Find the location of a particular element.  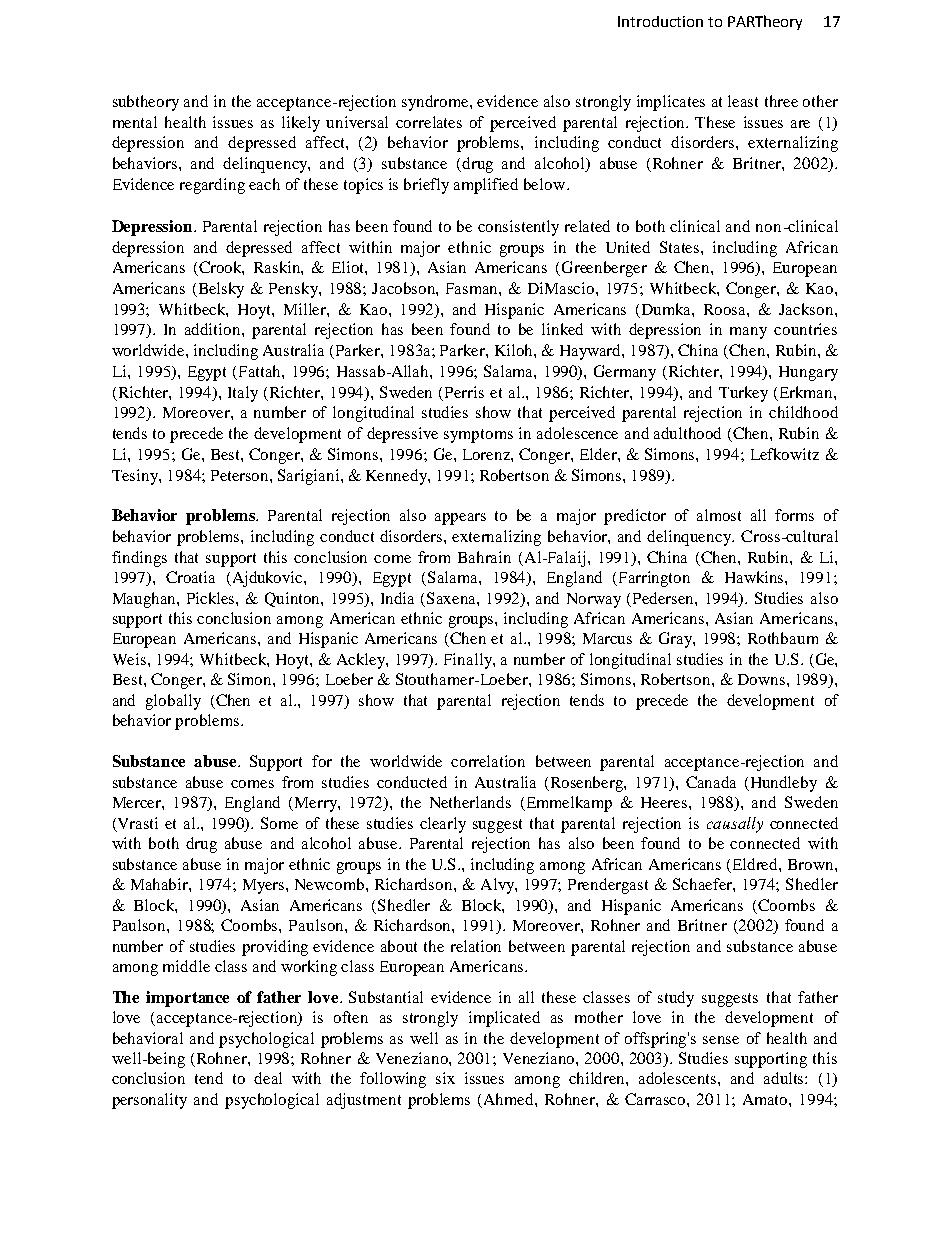

Some is located at coordinates (279, 823).
